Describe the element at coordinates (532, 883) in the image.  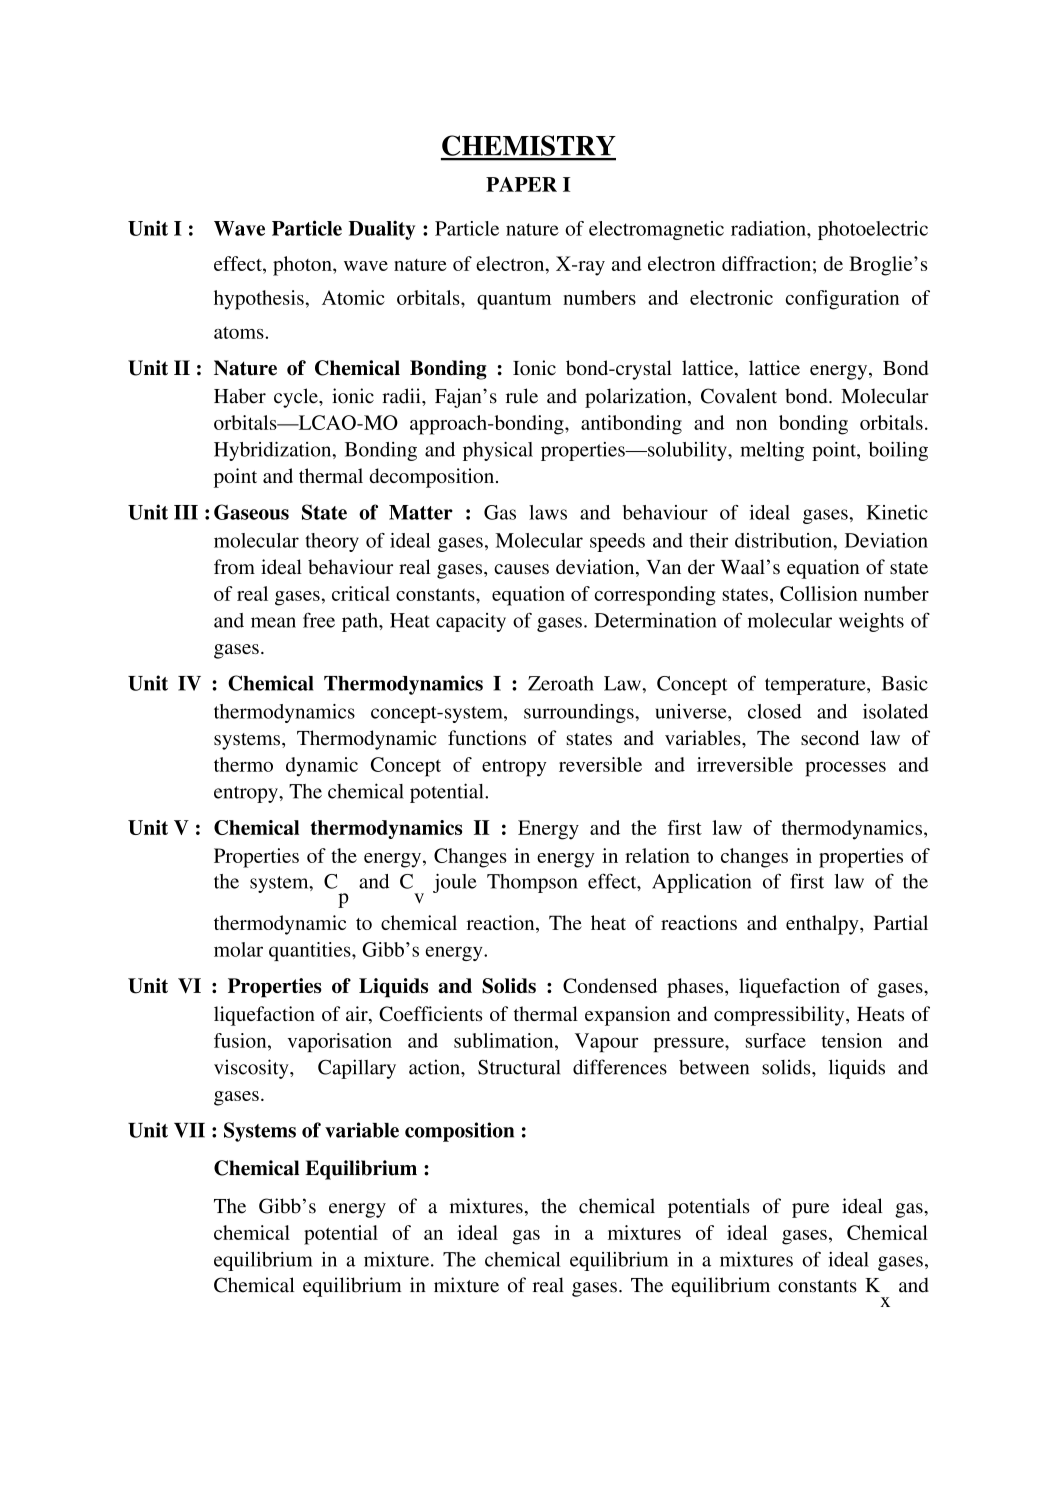
I see `Thompson` at that location.
